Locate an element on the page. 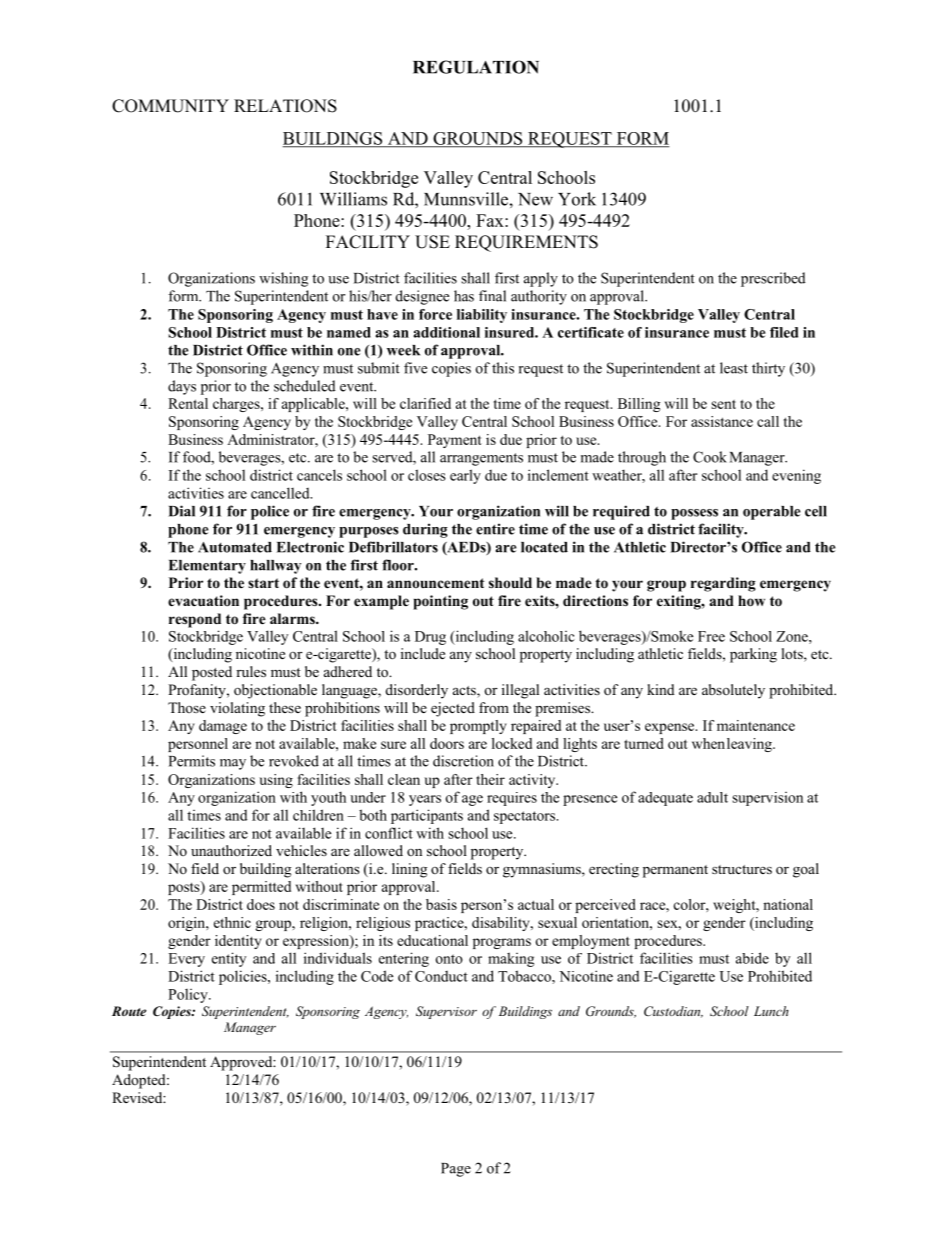 This image has width=952, height=1233. Payment is located at coordinates (455, 441).
